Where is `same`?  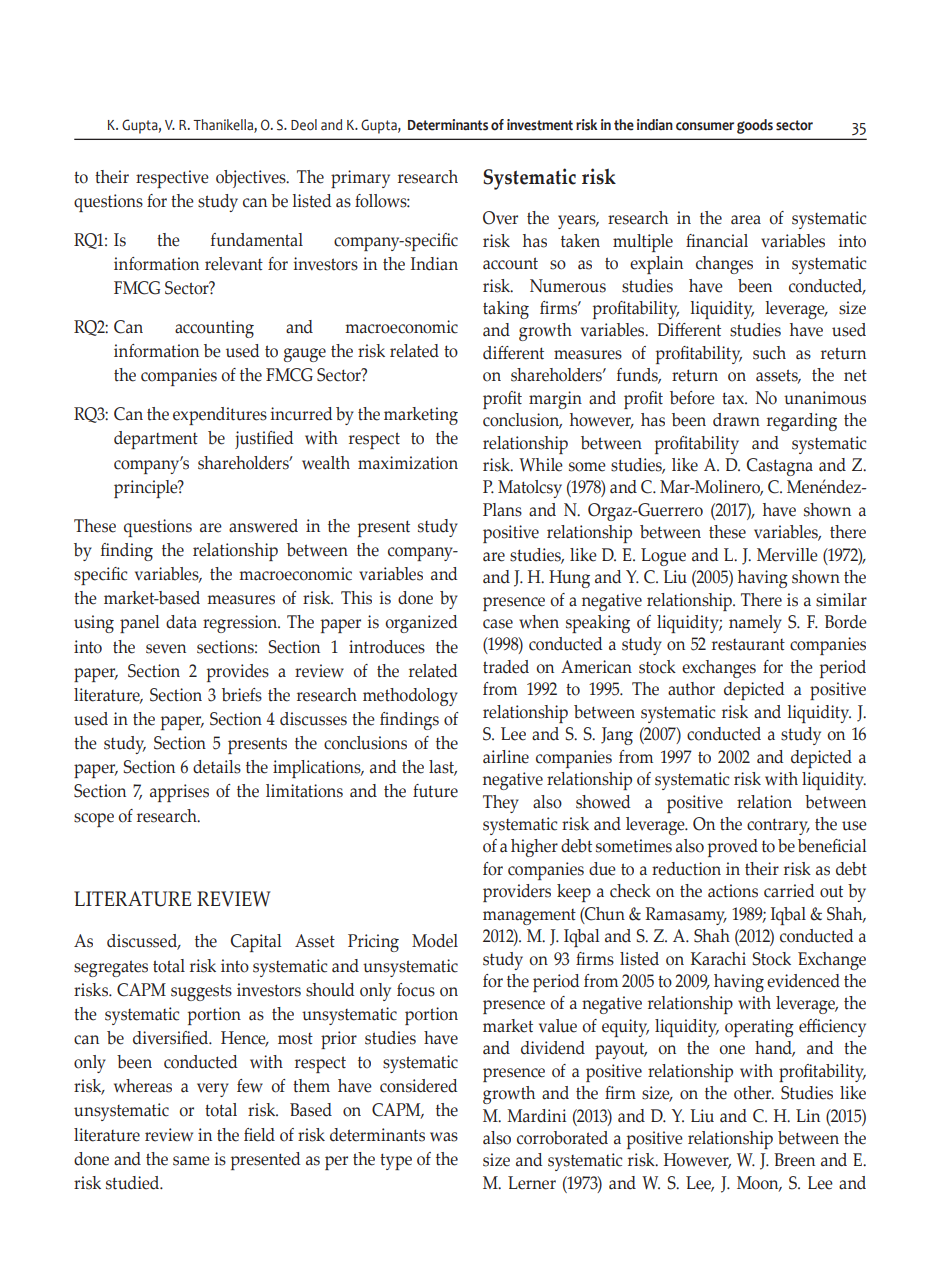
same is located at coordinates (191, 1161).
